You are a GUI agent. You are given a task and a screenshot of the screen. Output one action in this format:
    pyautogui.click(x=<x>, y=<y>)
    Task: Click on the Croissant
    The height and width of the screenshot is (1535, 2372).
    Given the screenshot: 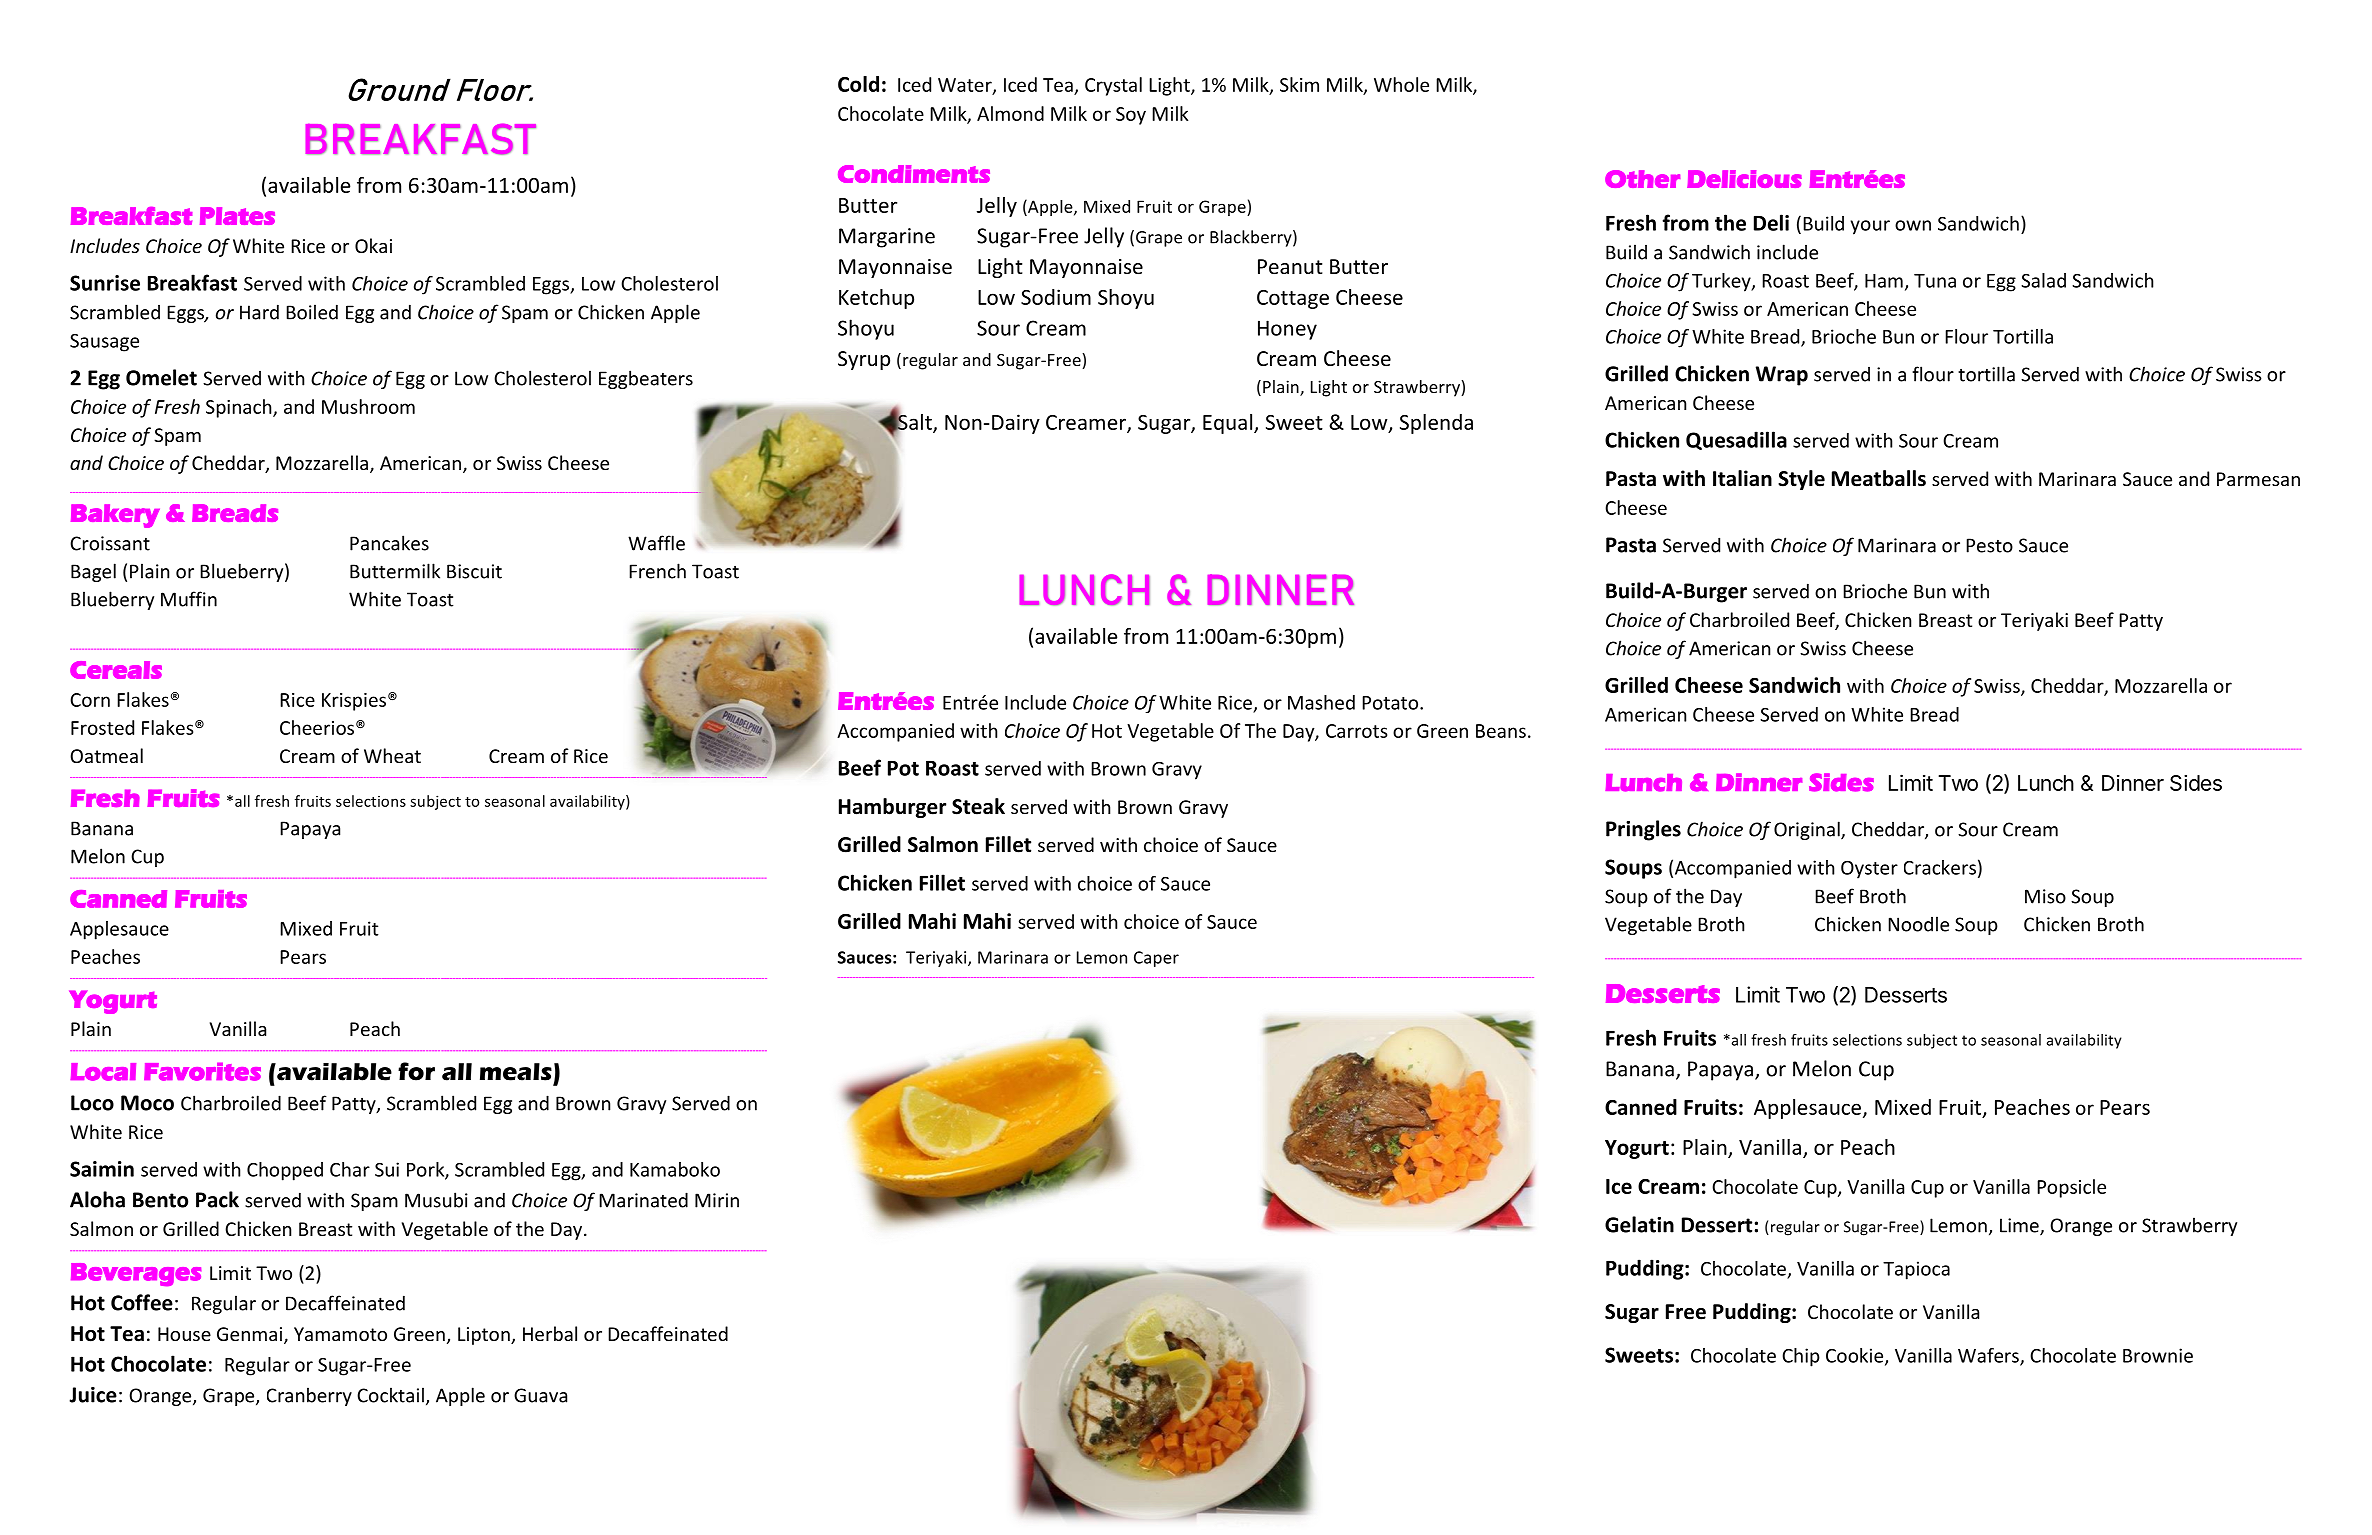 What is the action you would take?
    pyautogui.click(x=110, y=543)
